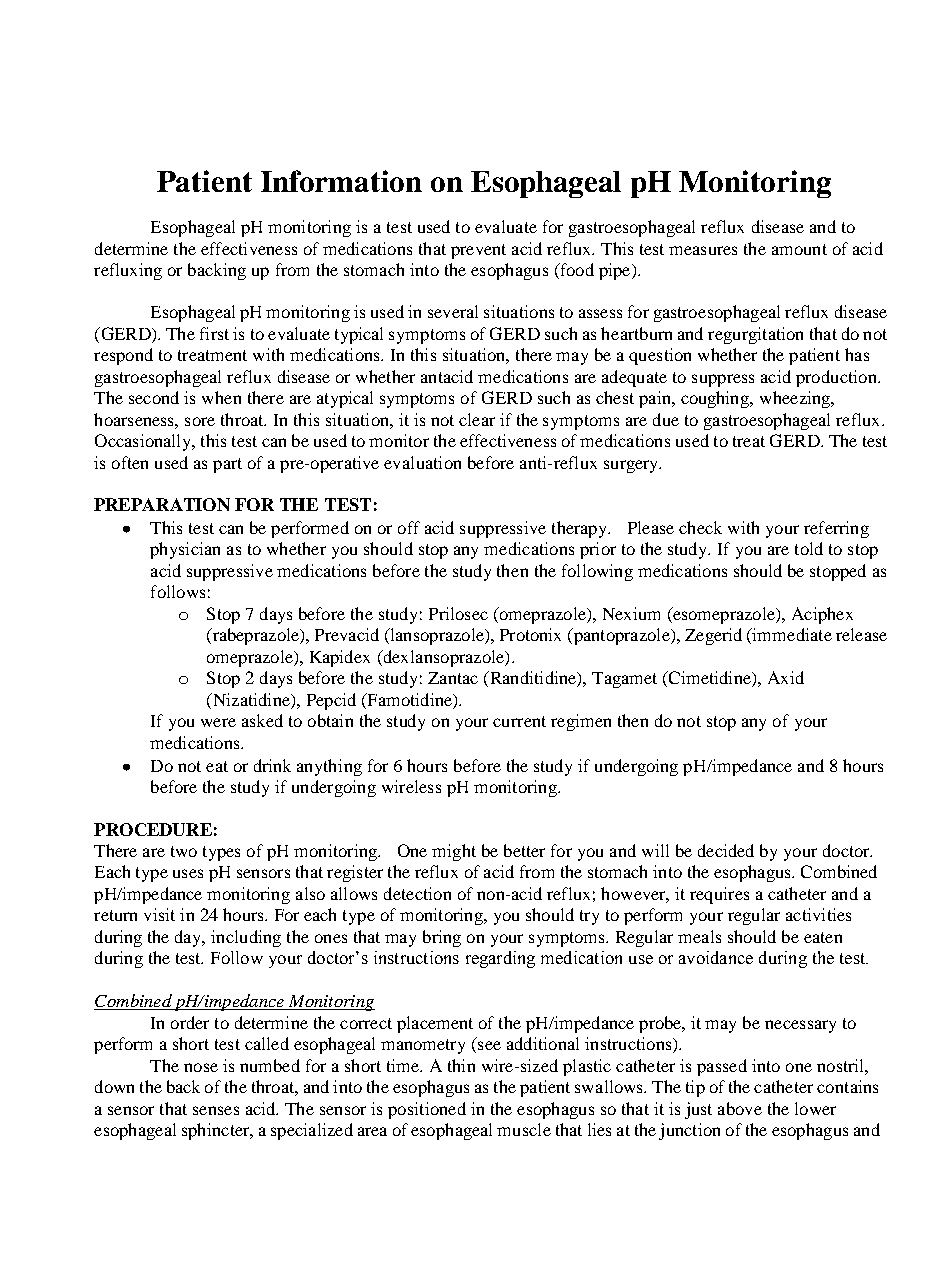  I want to click on amount, so click(799, 249).
